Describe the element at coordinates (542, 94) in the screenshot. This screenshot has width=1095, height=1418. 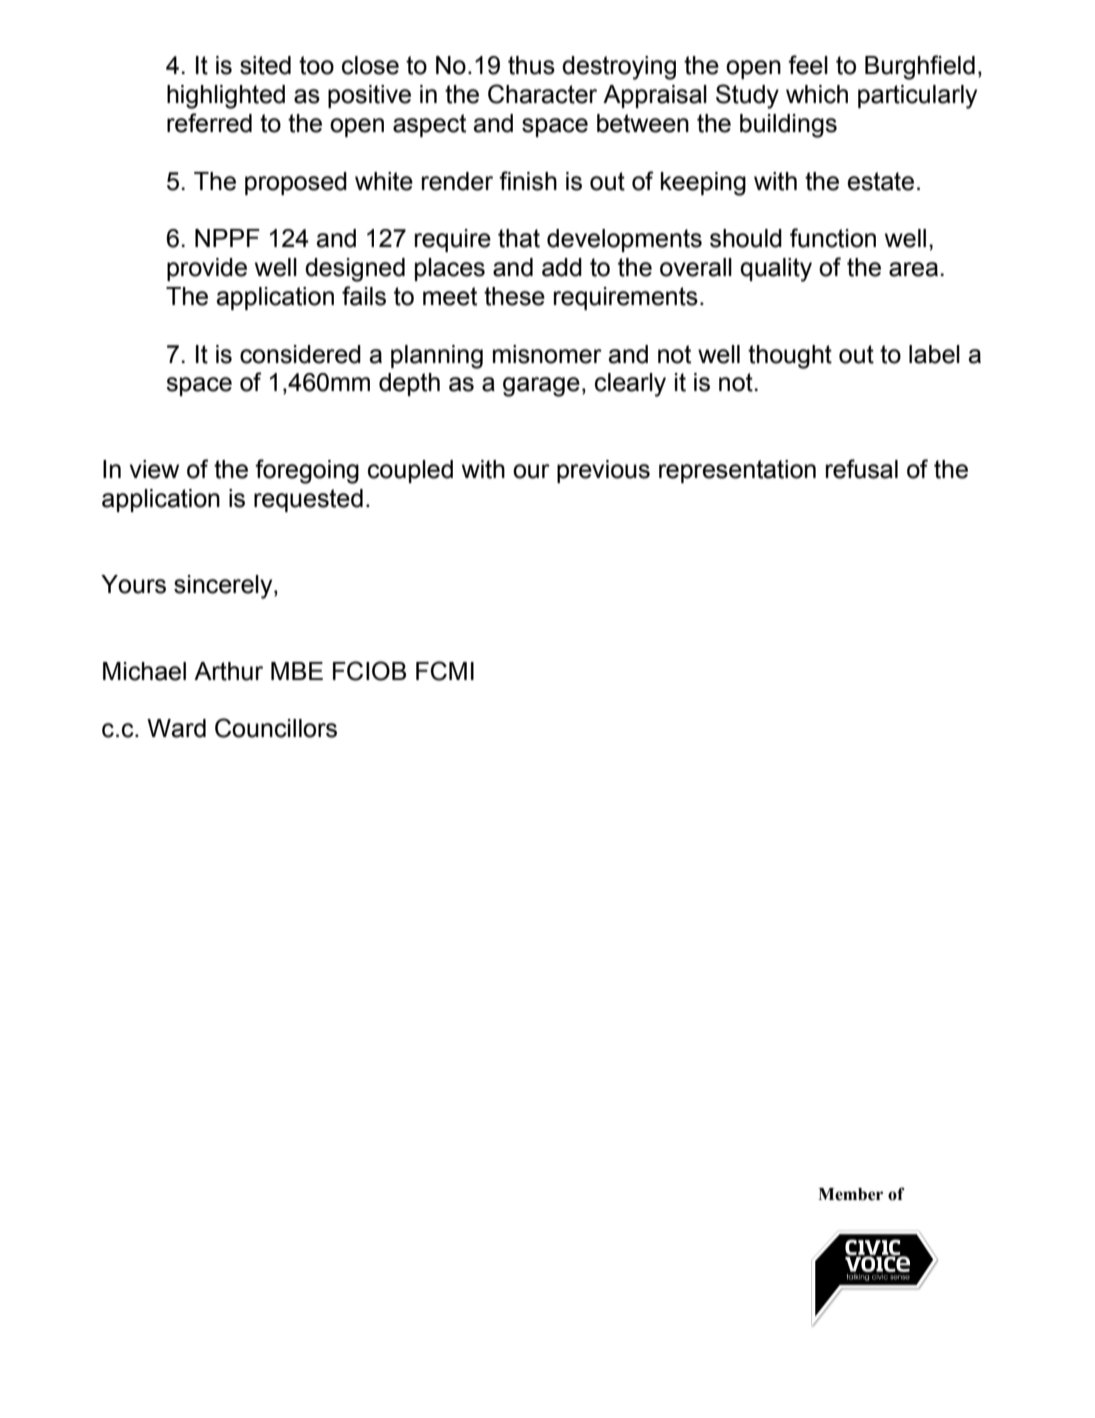
I see `Character` at that location.
